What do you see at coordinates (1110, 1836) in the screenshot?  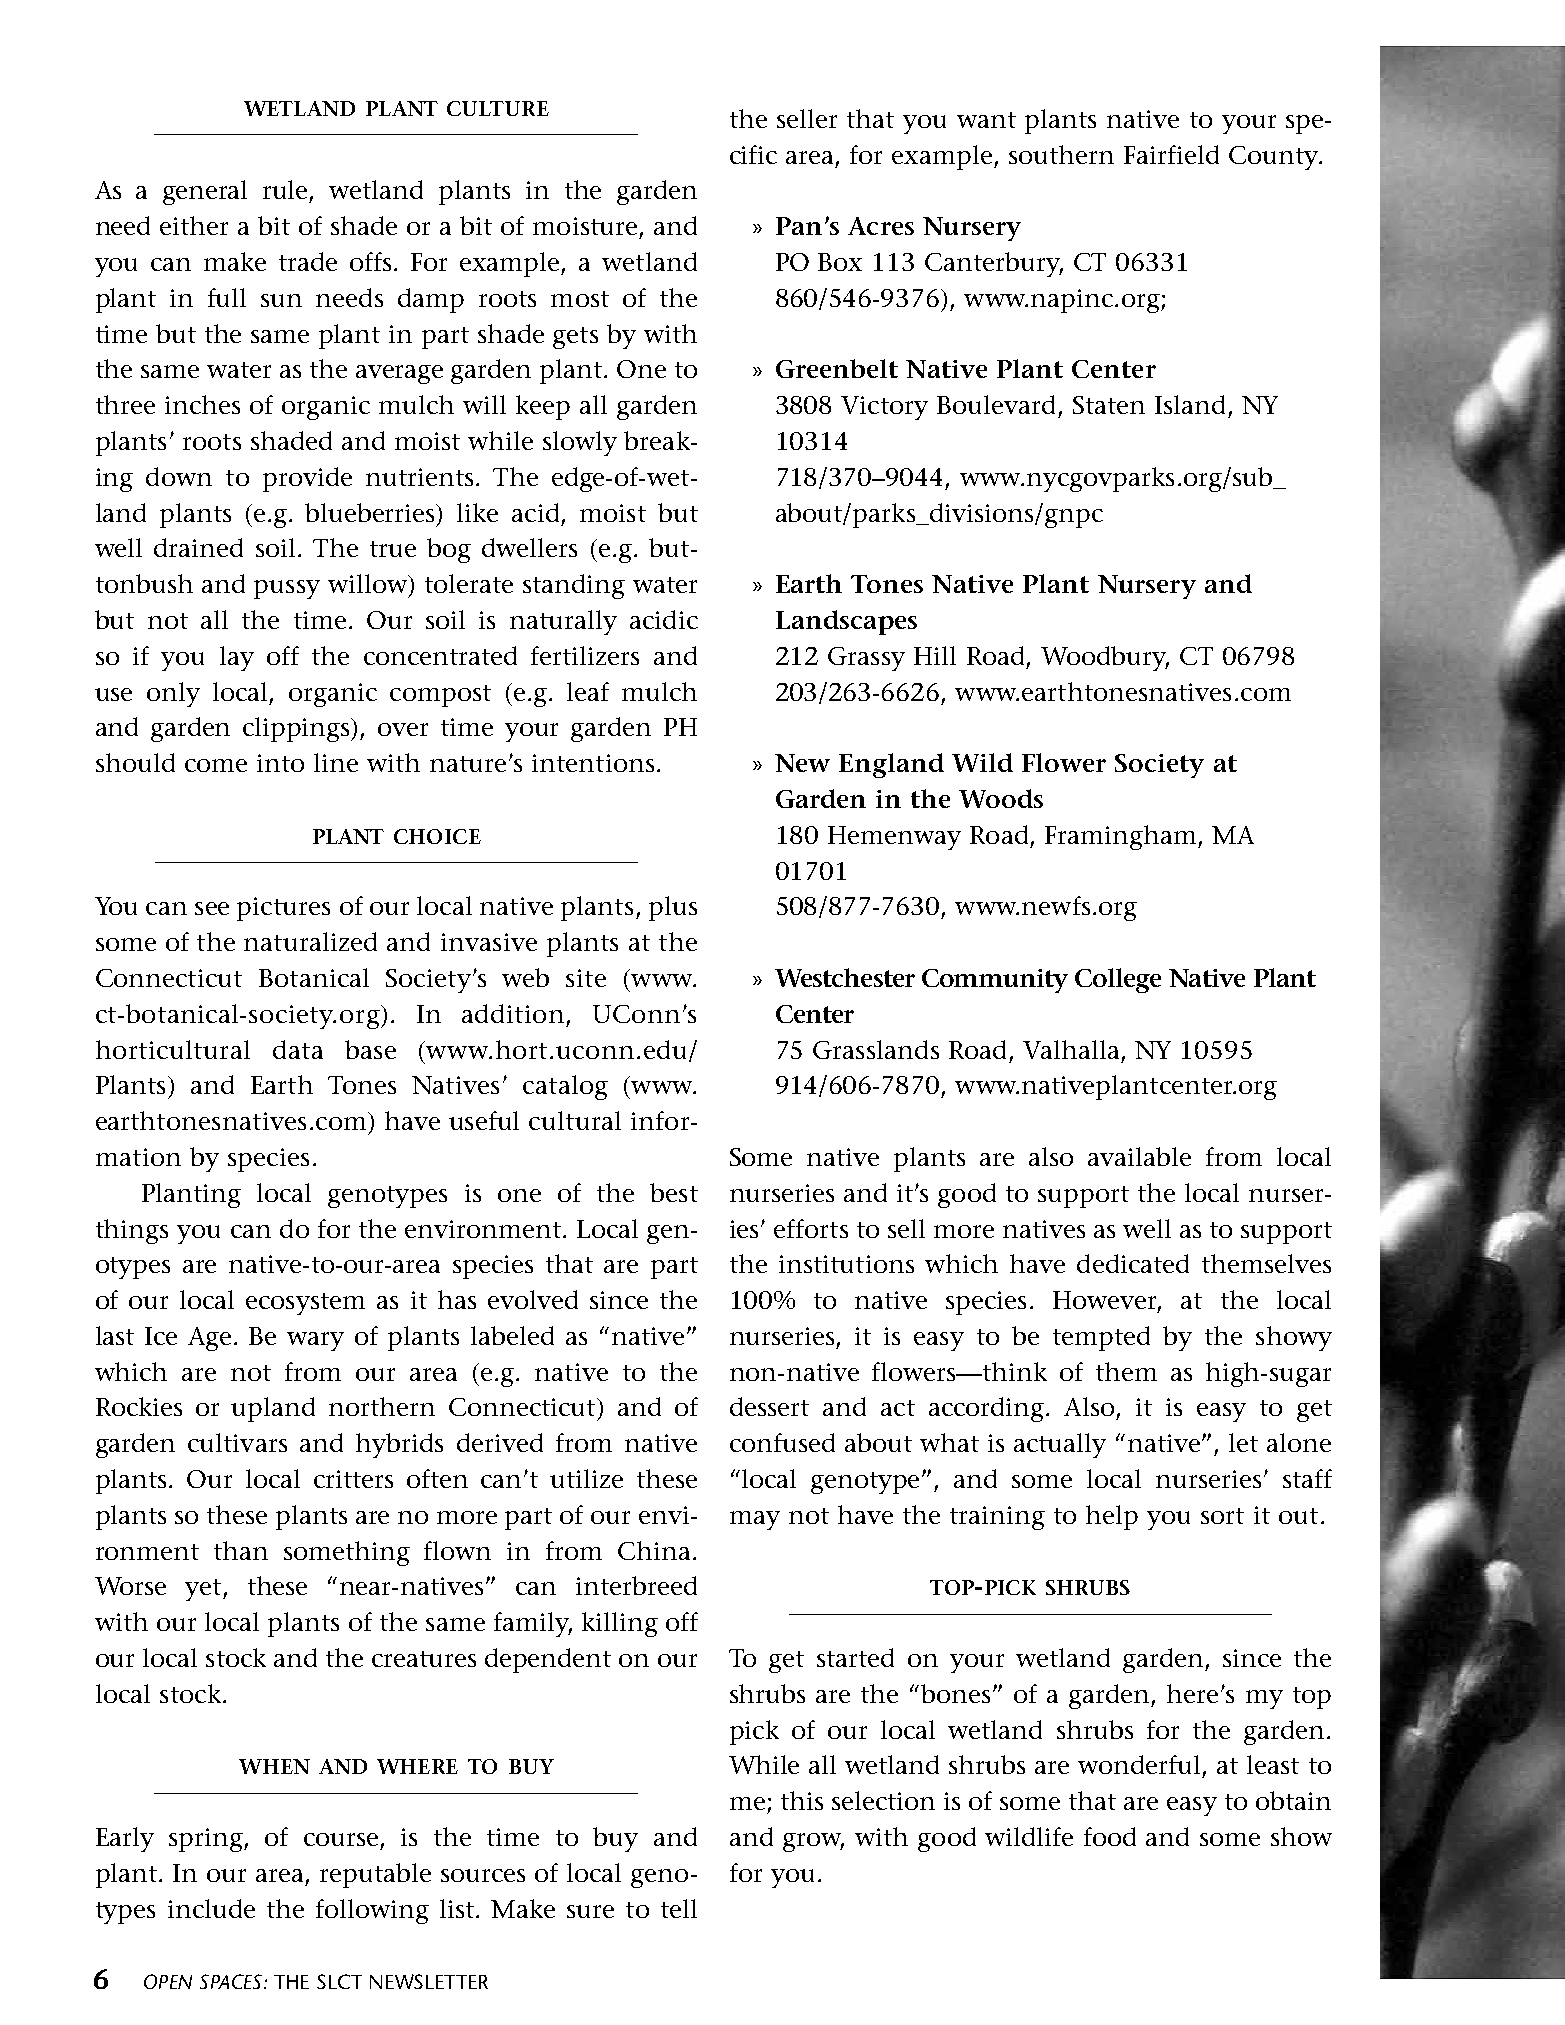 I see `food` at bounding box center [1110, 1836].
